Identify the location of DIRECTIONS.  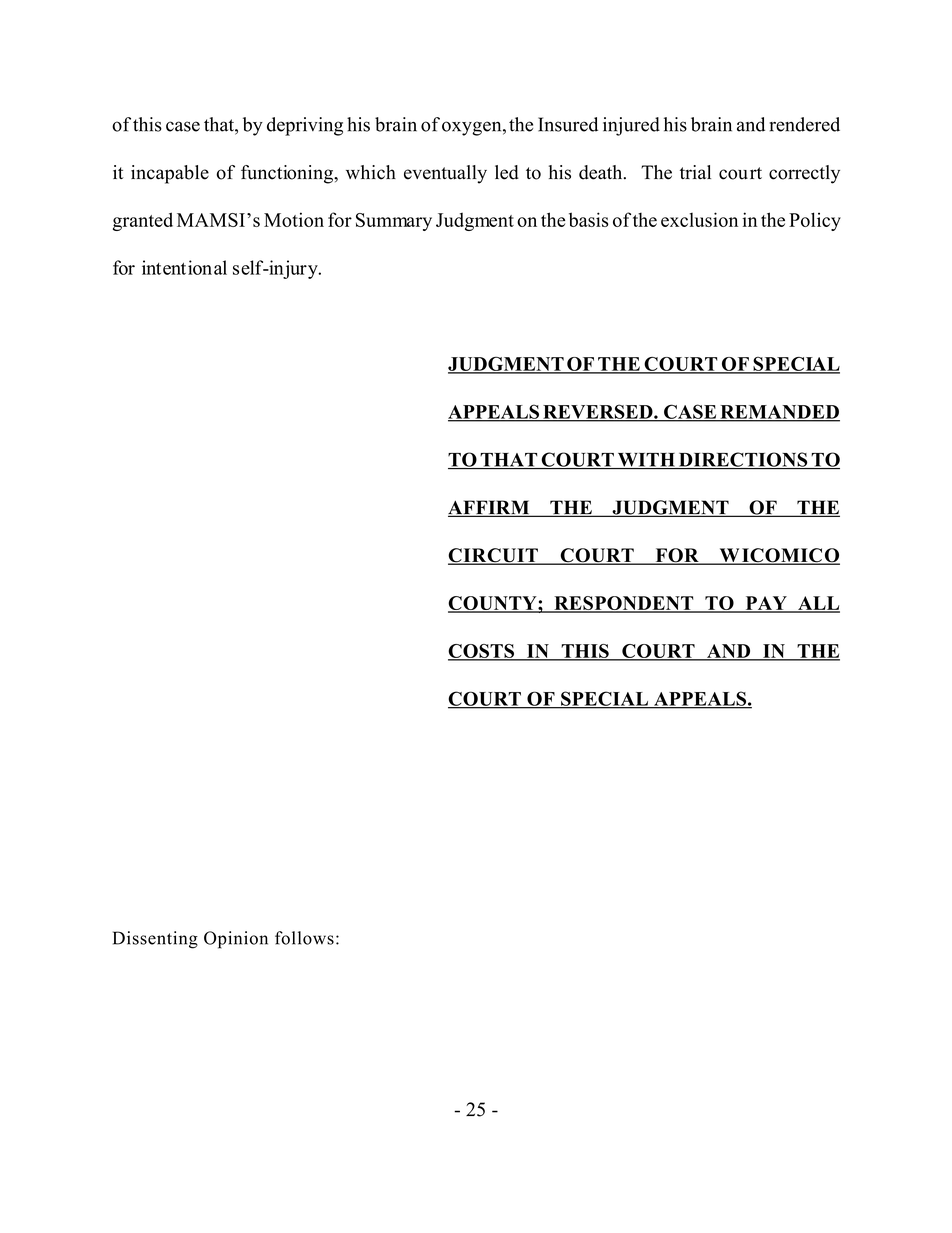
(743, 460).
